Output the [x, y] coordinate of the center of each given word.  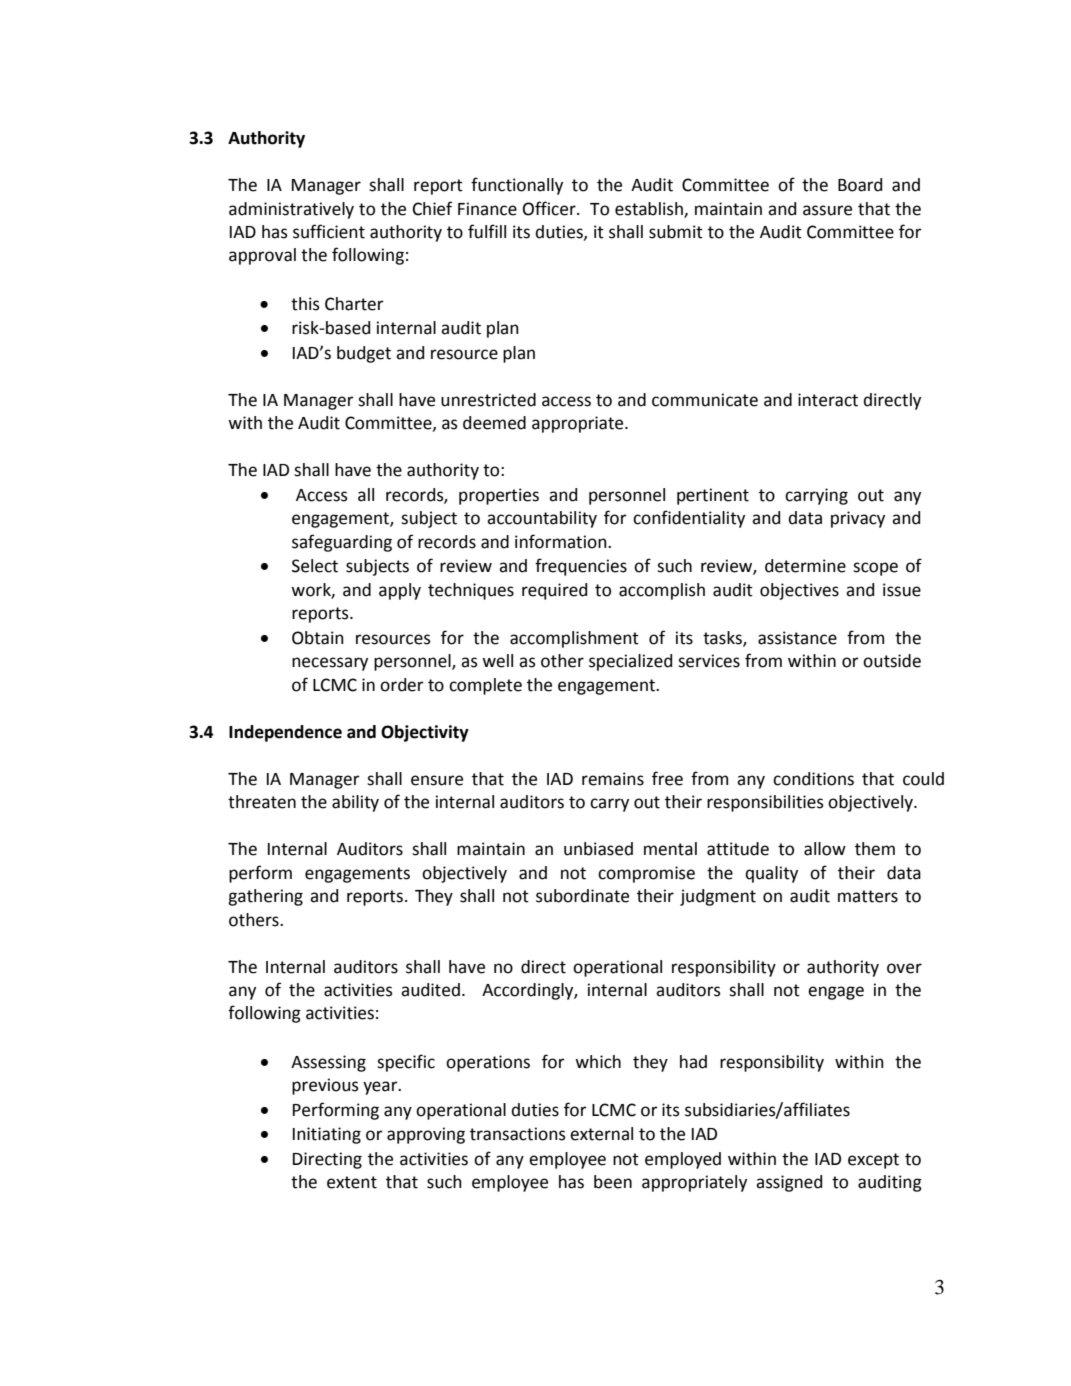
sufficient [329, 231]
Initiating [327, 1135]
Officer [550, 208]
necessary [330, 664]
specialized [630, 662]
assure [827, 210]
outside [892, 661]
